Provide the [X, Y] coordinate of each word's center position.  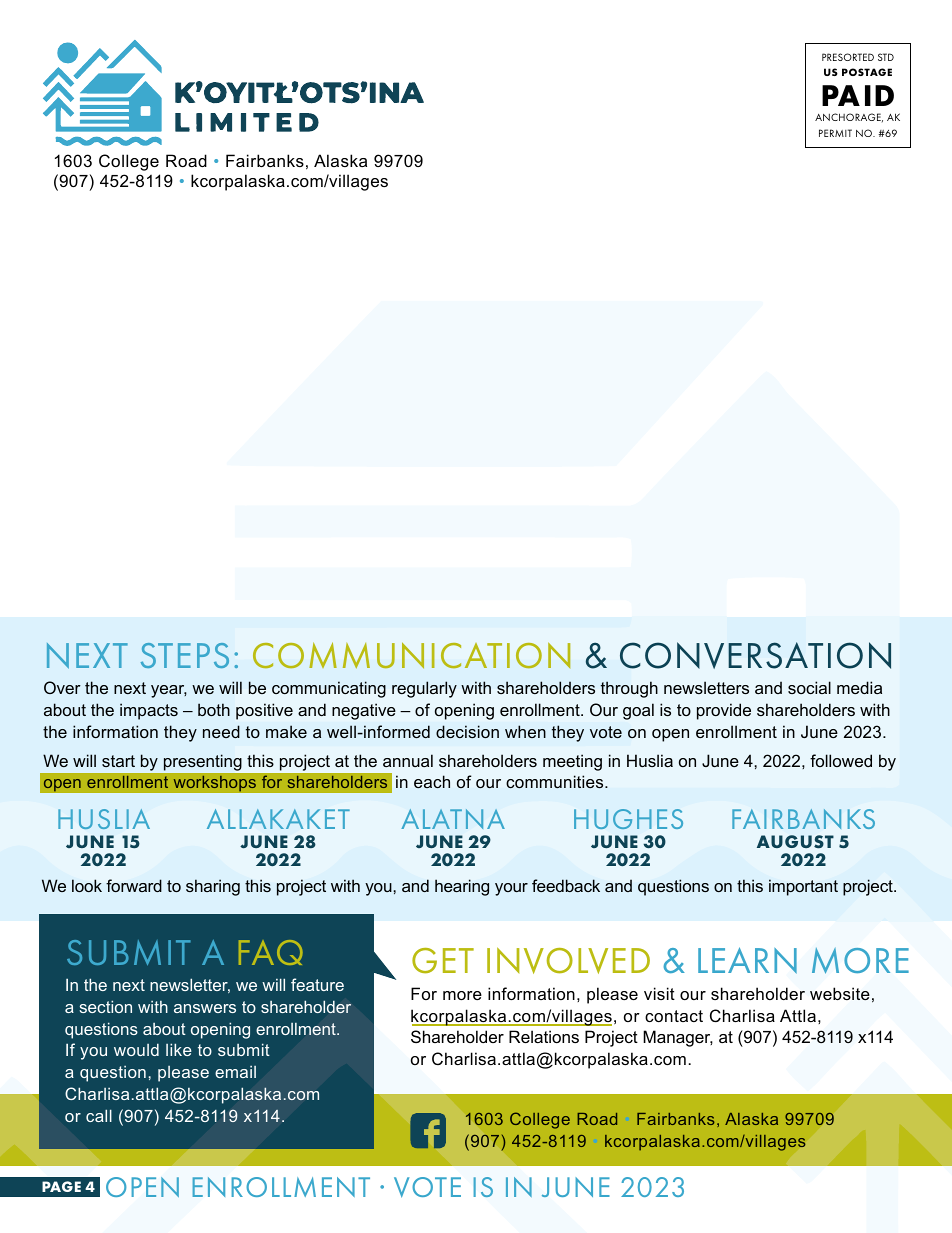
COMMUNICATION [411, 655]
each [432, 781]
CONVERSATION [755, 655]
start [118, 761]
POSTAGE [867, 72]
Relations [544, 1036]
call [99, 1115]
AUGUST [795, 842]
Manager [678, 1038]
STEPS [185, 655]
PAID [858, 95]
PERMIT [835, 133]
